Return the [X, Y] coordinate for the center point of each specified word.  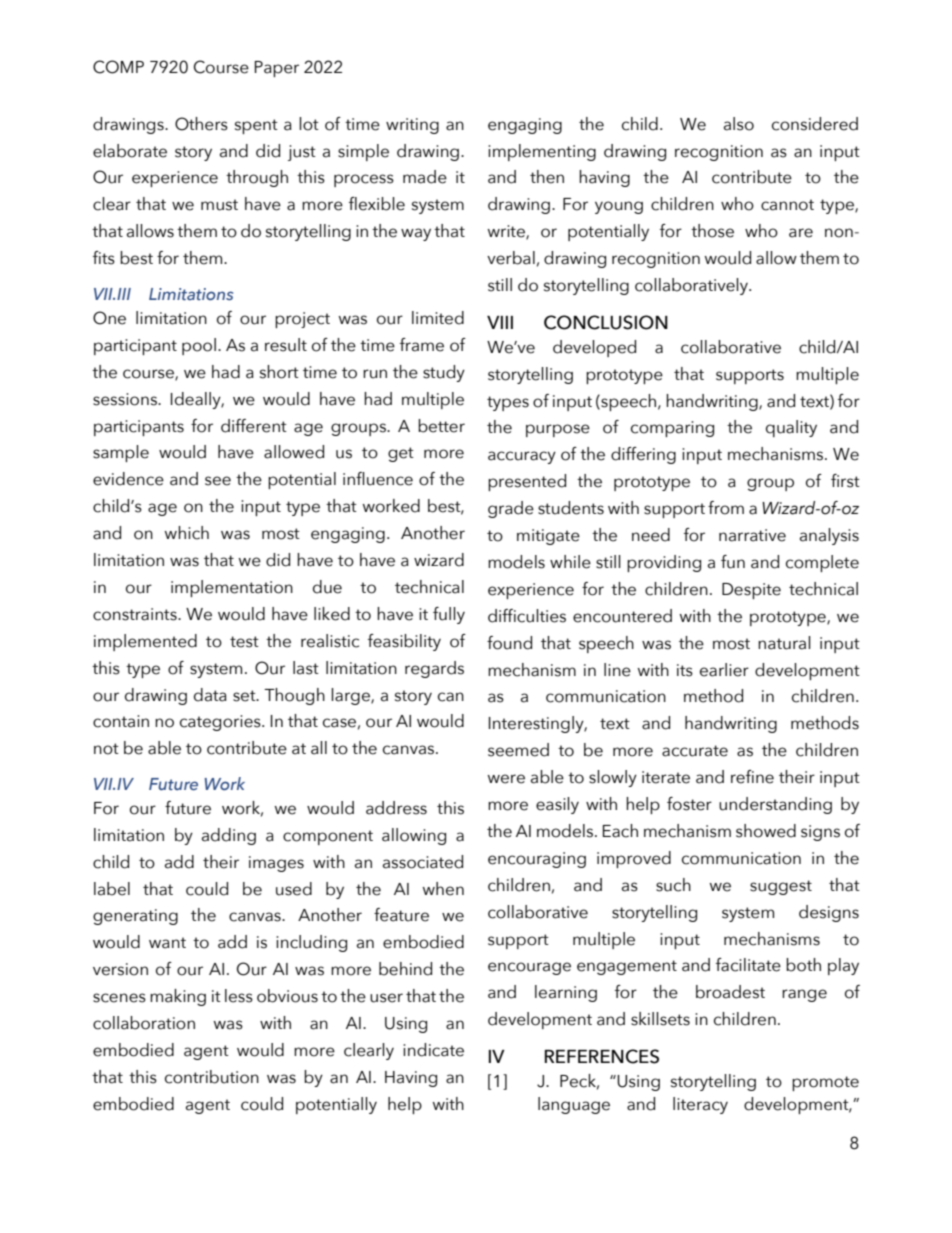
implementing [542, 152]
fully [449, 615]
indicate [433, 1050]
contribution [212, 1077]
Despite [751, 591]
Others [201, 124]
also [739, 124]
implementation [232, 588]
